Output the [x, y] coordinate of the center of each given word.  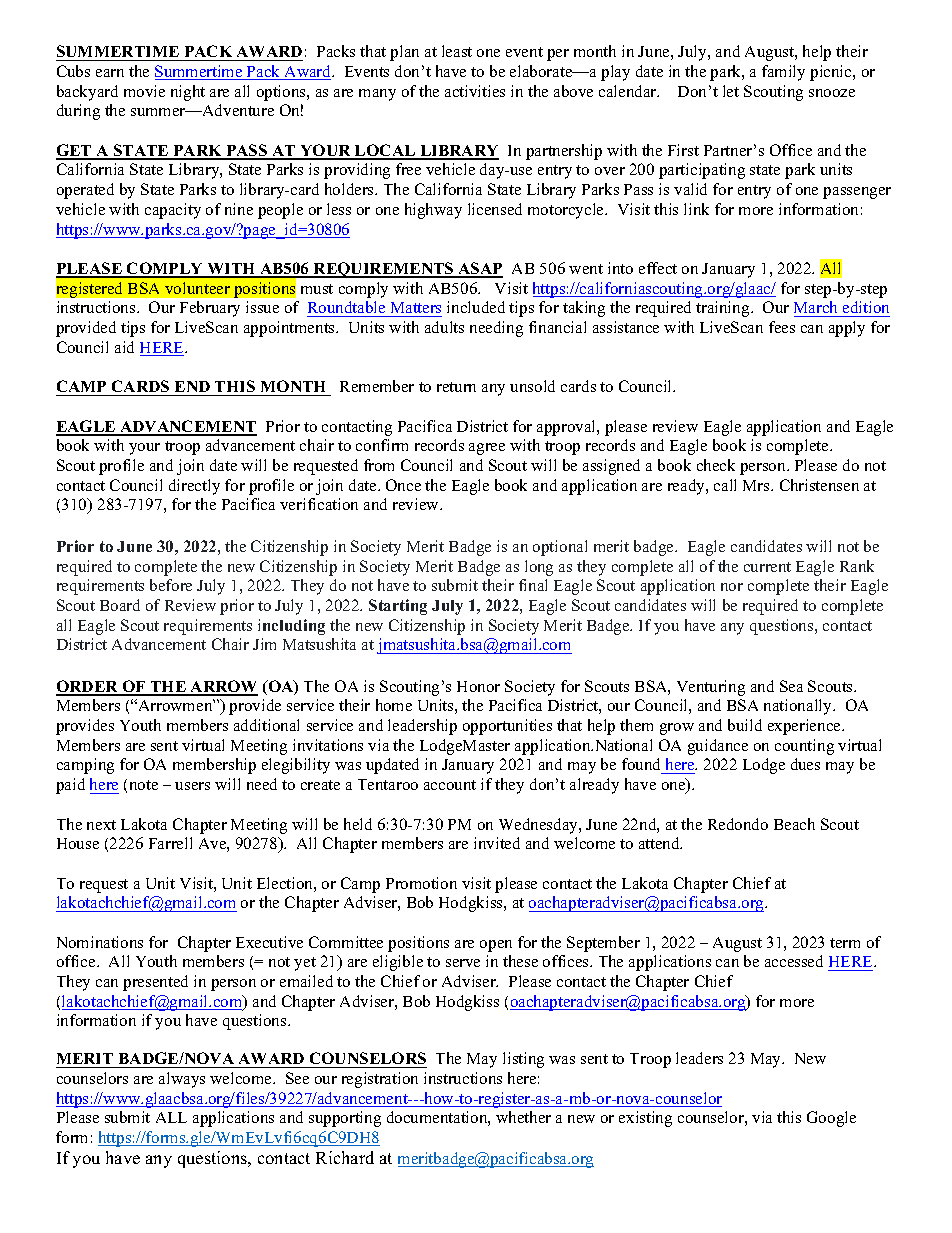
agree [487, 449]
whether [523, 1117]
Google [831, 1119]
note [144, 785]
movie [144, 91]
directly [194, 487]
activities [475, 91]
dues [805, 764]
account [450, 785]
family [783, 73]
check [716, 465]
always [182, 1080]
